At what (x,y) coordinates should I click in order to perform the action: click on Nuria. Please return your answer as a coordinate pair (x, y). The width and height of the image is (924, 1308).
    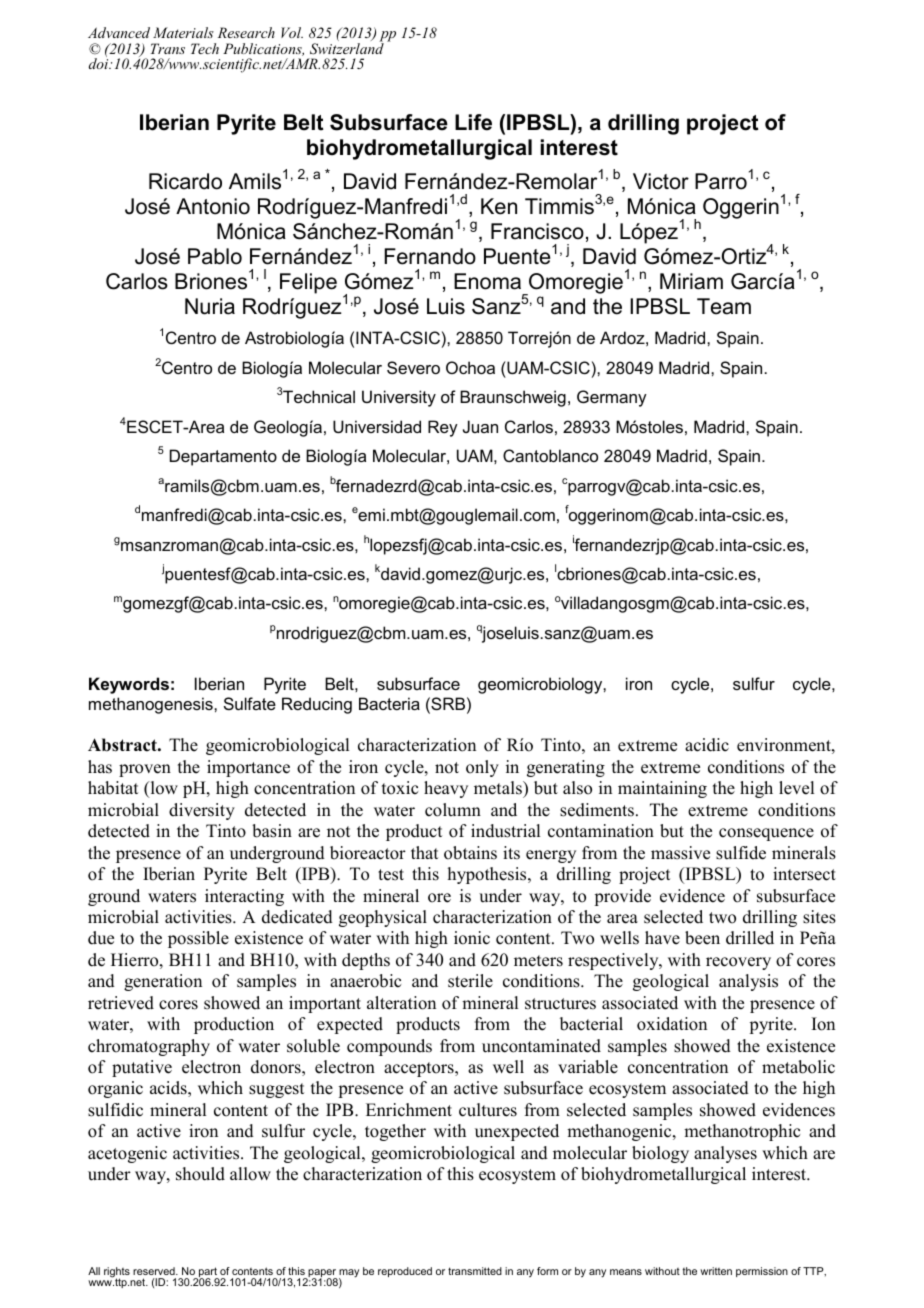
    Looking at the image, I should click on (210, 306).
